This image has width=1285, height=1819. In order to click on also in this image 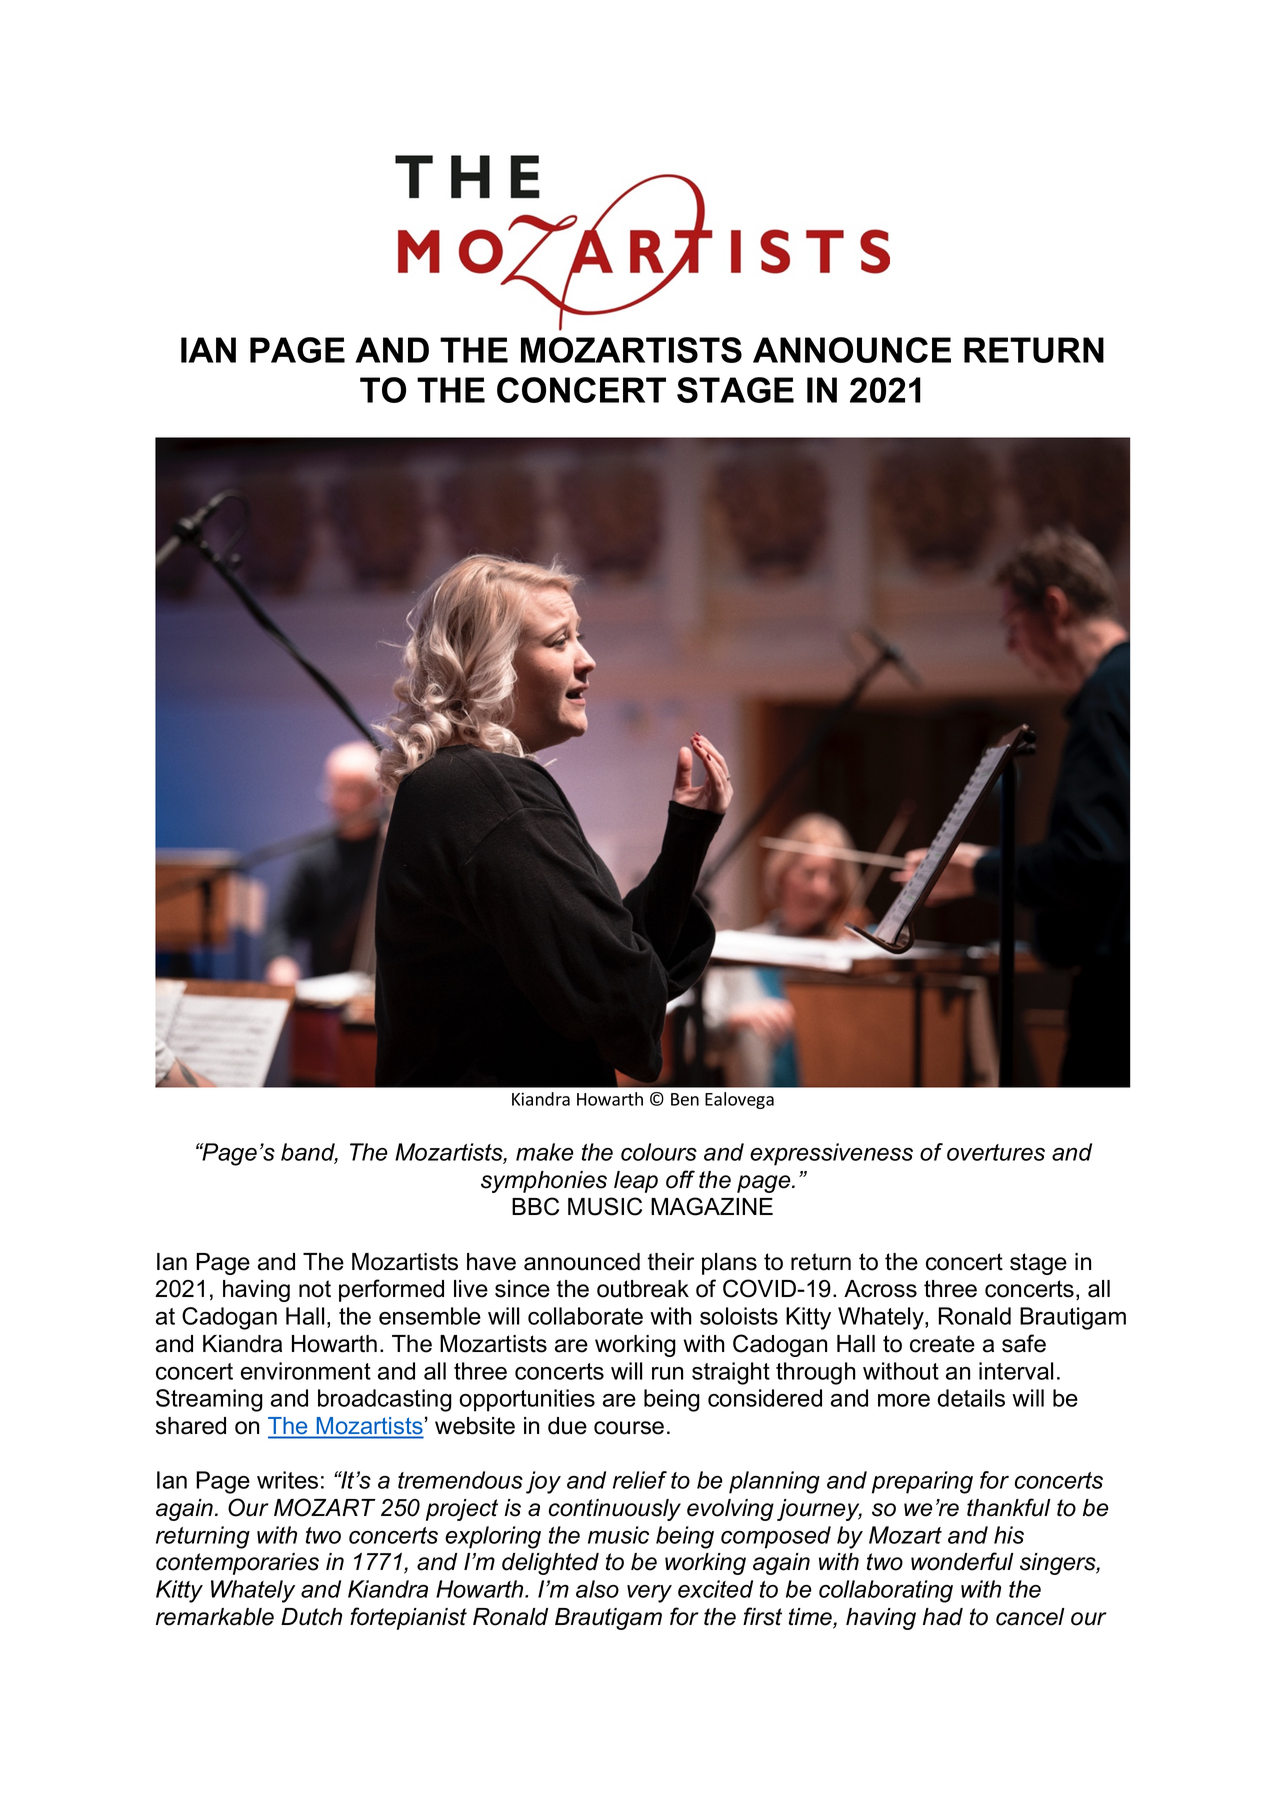, I will do `click(597, 1589)`.
